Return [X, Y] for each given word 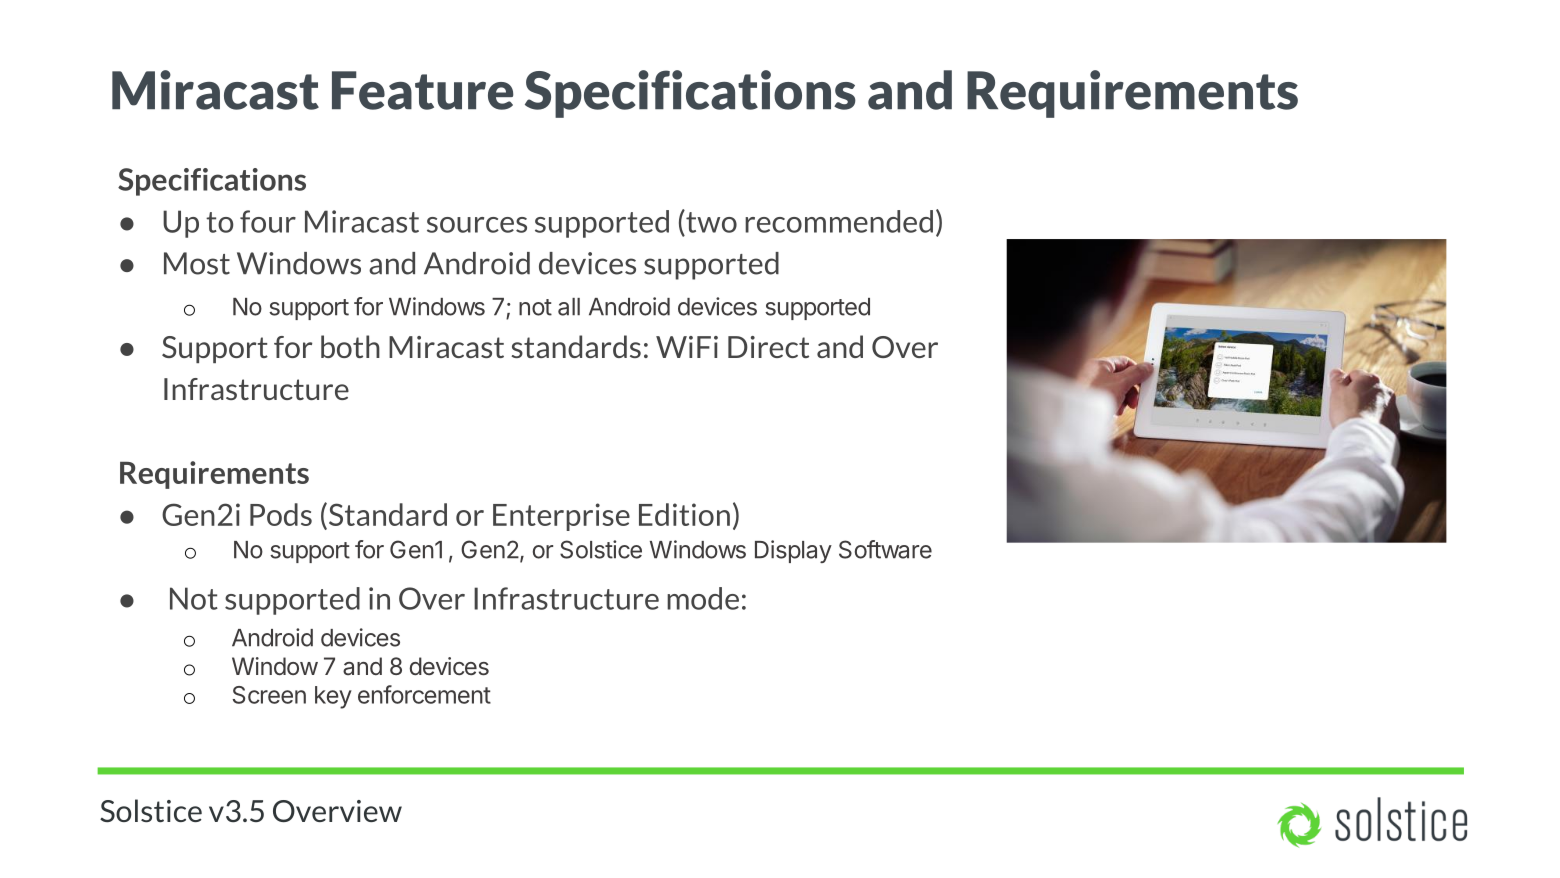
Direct [768, 347]
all [569, 307]
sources [477, 225]
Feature [423, 90]
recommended [839, 221]
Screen [269, 695]
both [350, 346]
